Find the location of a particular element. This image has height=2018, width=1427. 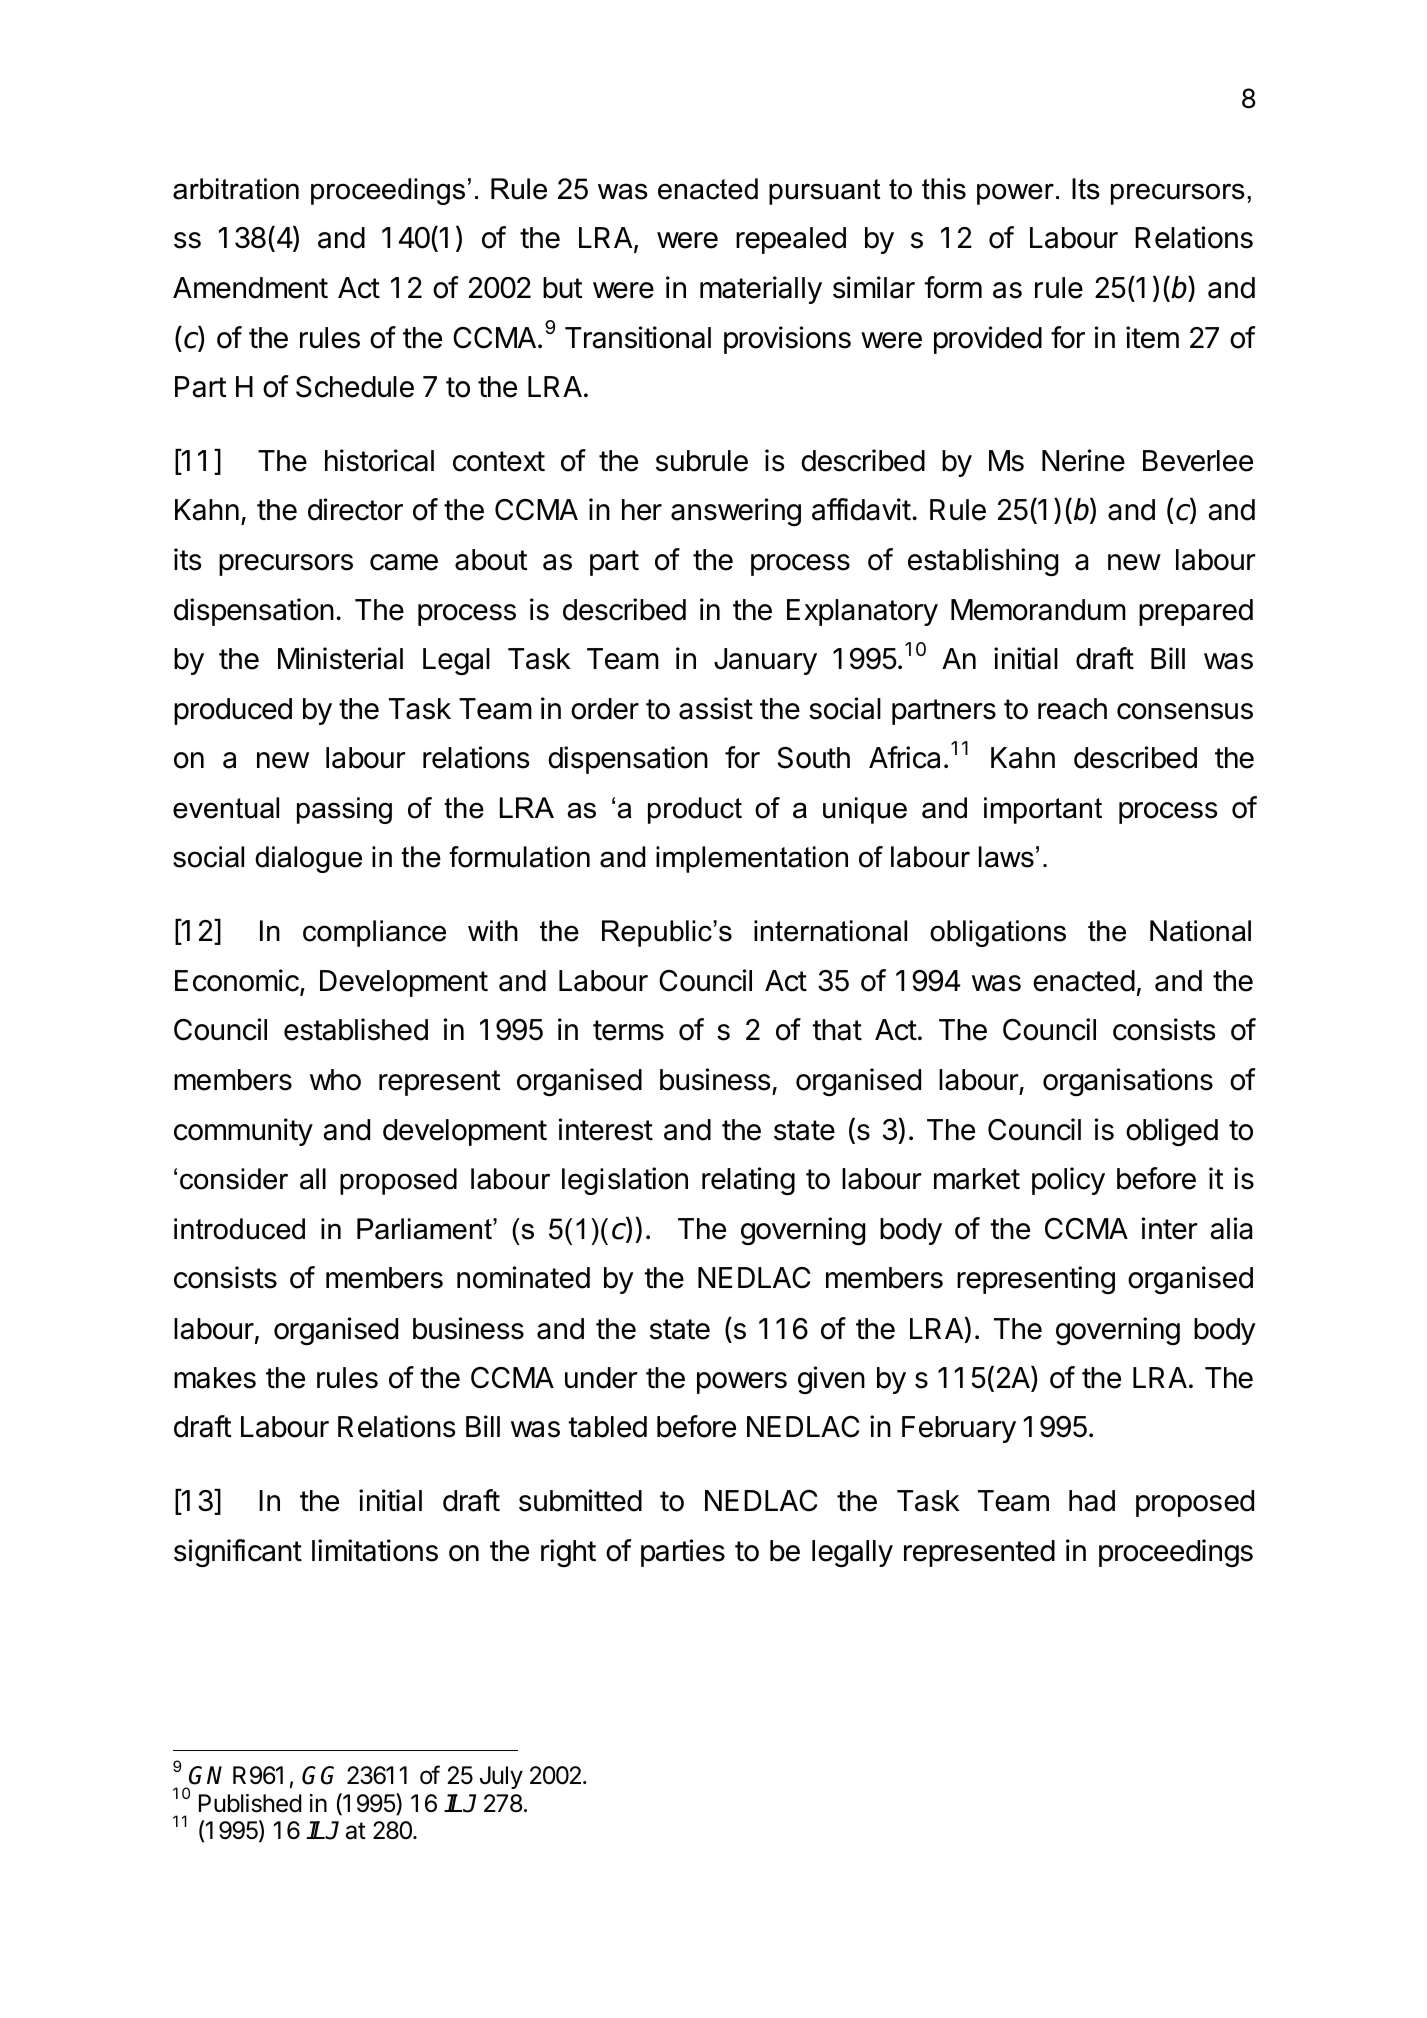

Amendment is located at coordinates (250, 288).
